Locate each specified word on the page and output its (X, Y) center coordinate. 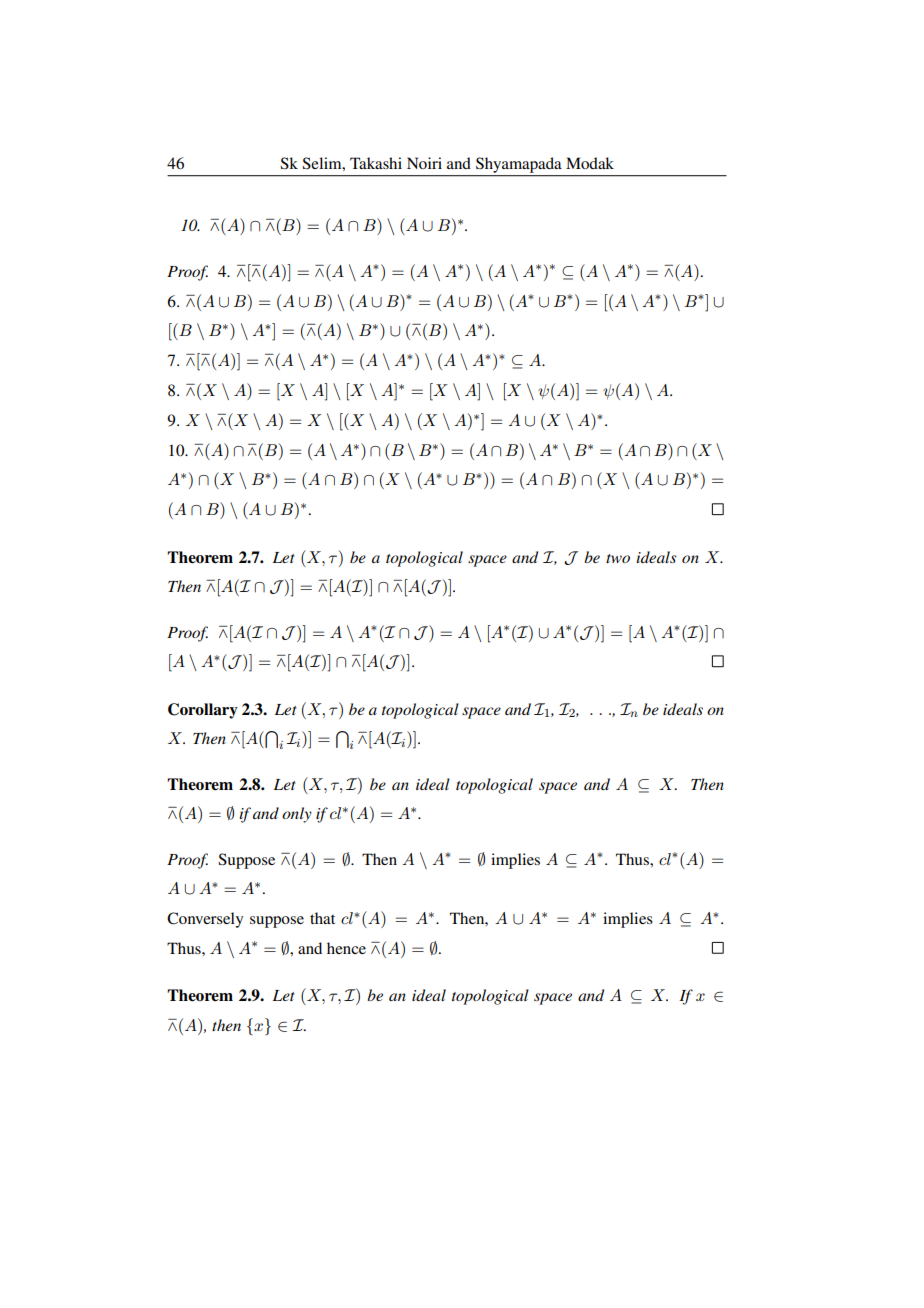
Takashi (376, 163)
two (618, 558)
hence (346, 948)
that (322, 918)
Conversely (205, 920)
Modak (590, 163)
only (297, 815)
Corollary (203, 711)
